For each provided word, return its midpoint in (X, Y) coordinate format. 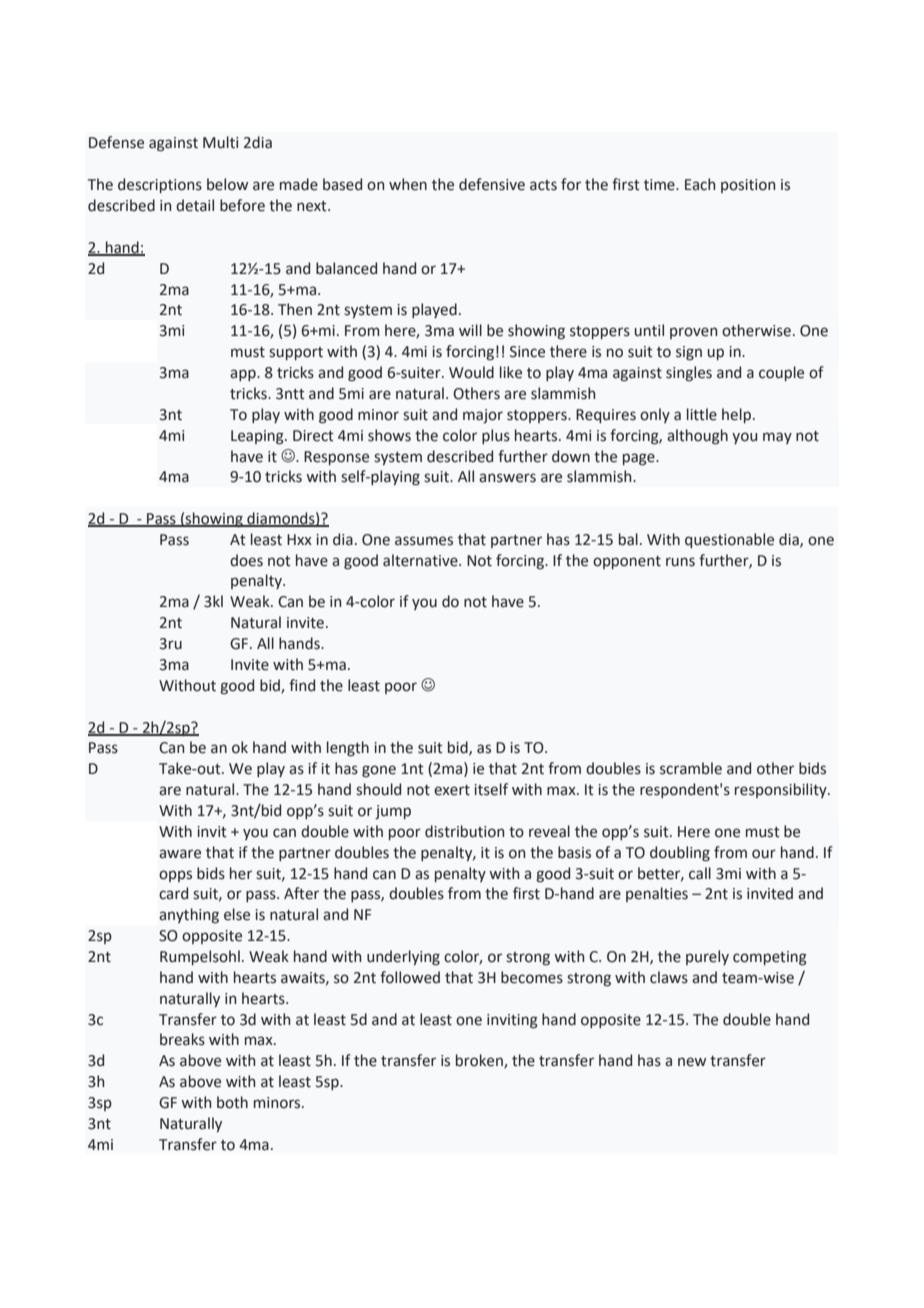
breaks (182, 1039)
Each (700, 184)
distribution (464, 831)
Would (471, 372)
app (244, 375)
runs (680, 562)
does (246, 560)
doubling (680, 854)
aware (180, 854)
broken (480, 1061)
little (702, 414)
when (408, 184)
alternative (421, 560)
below (227, 184)
